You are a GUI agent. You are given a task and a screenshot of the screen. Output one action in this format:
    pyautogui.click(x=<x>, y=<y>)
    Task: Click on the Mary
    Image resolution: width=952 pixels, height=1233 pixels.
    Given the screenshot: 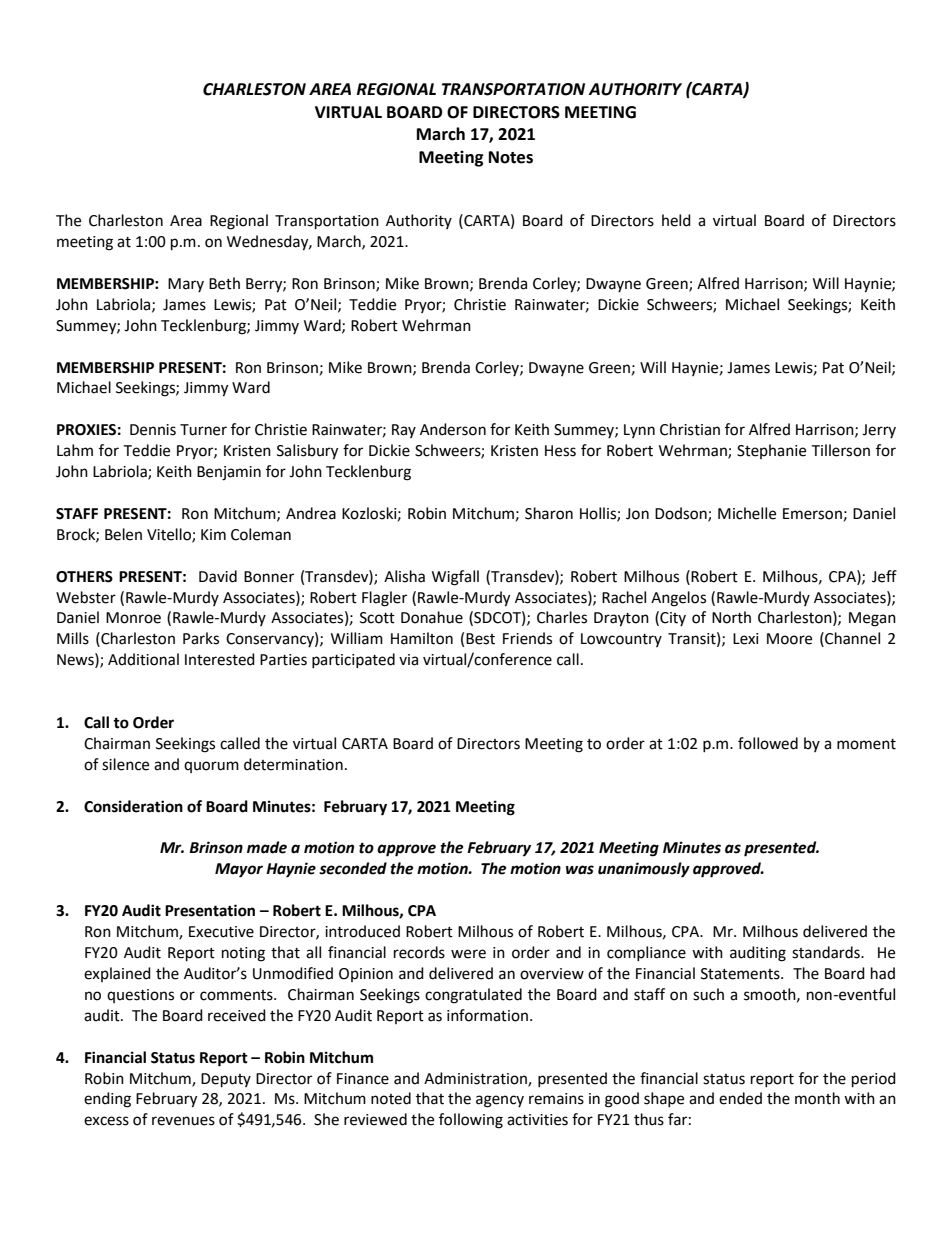 What is the action you would take?
    pyautogui.click(x=186, y=285)
